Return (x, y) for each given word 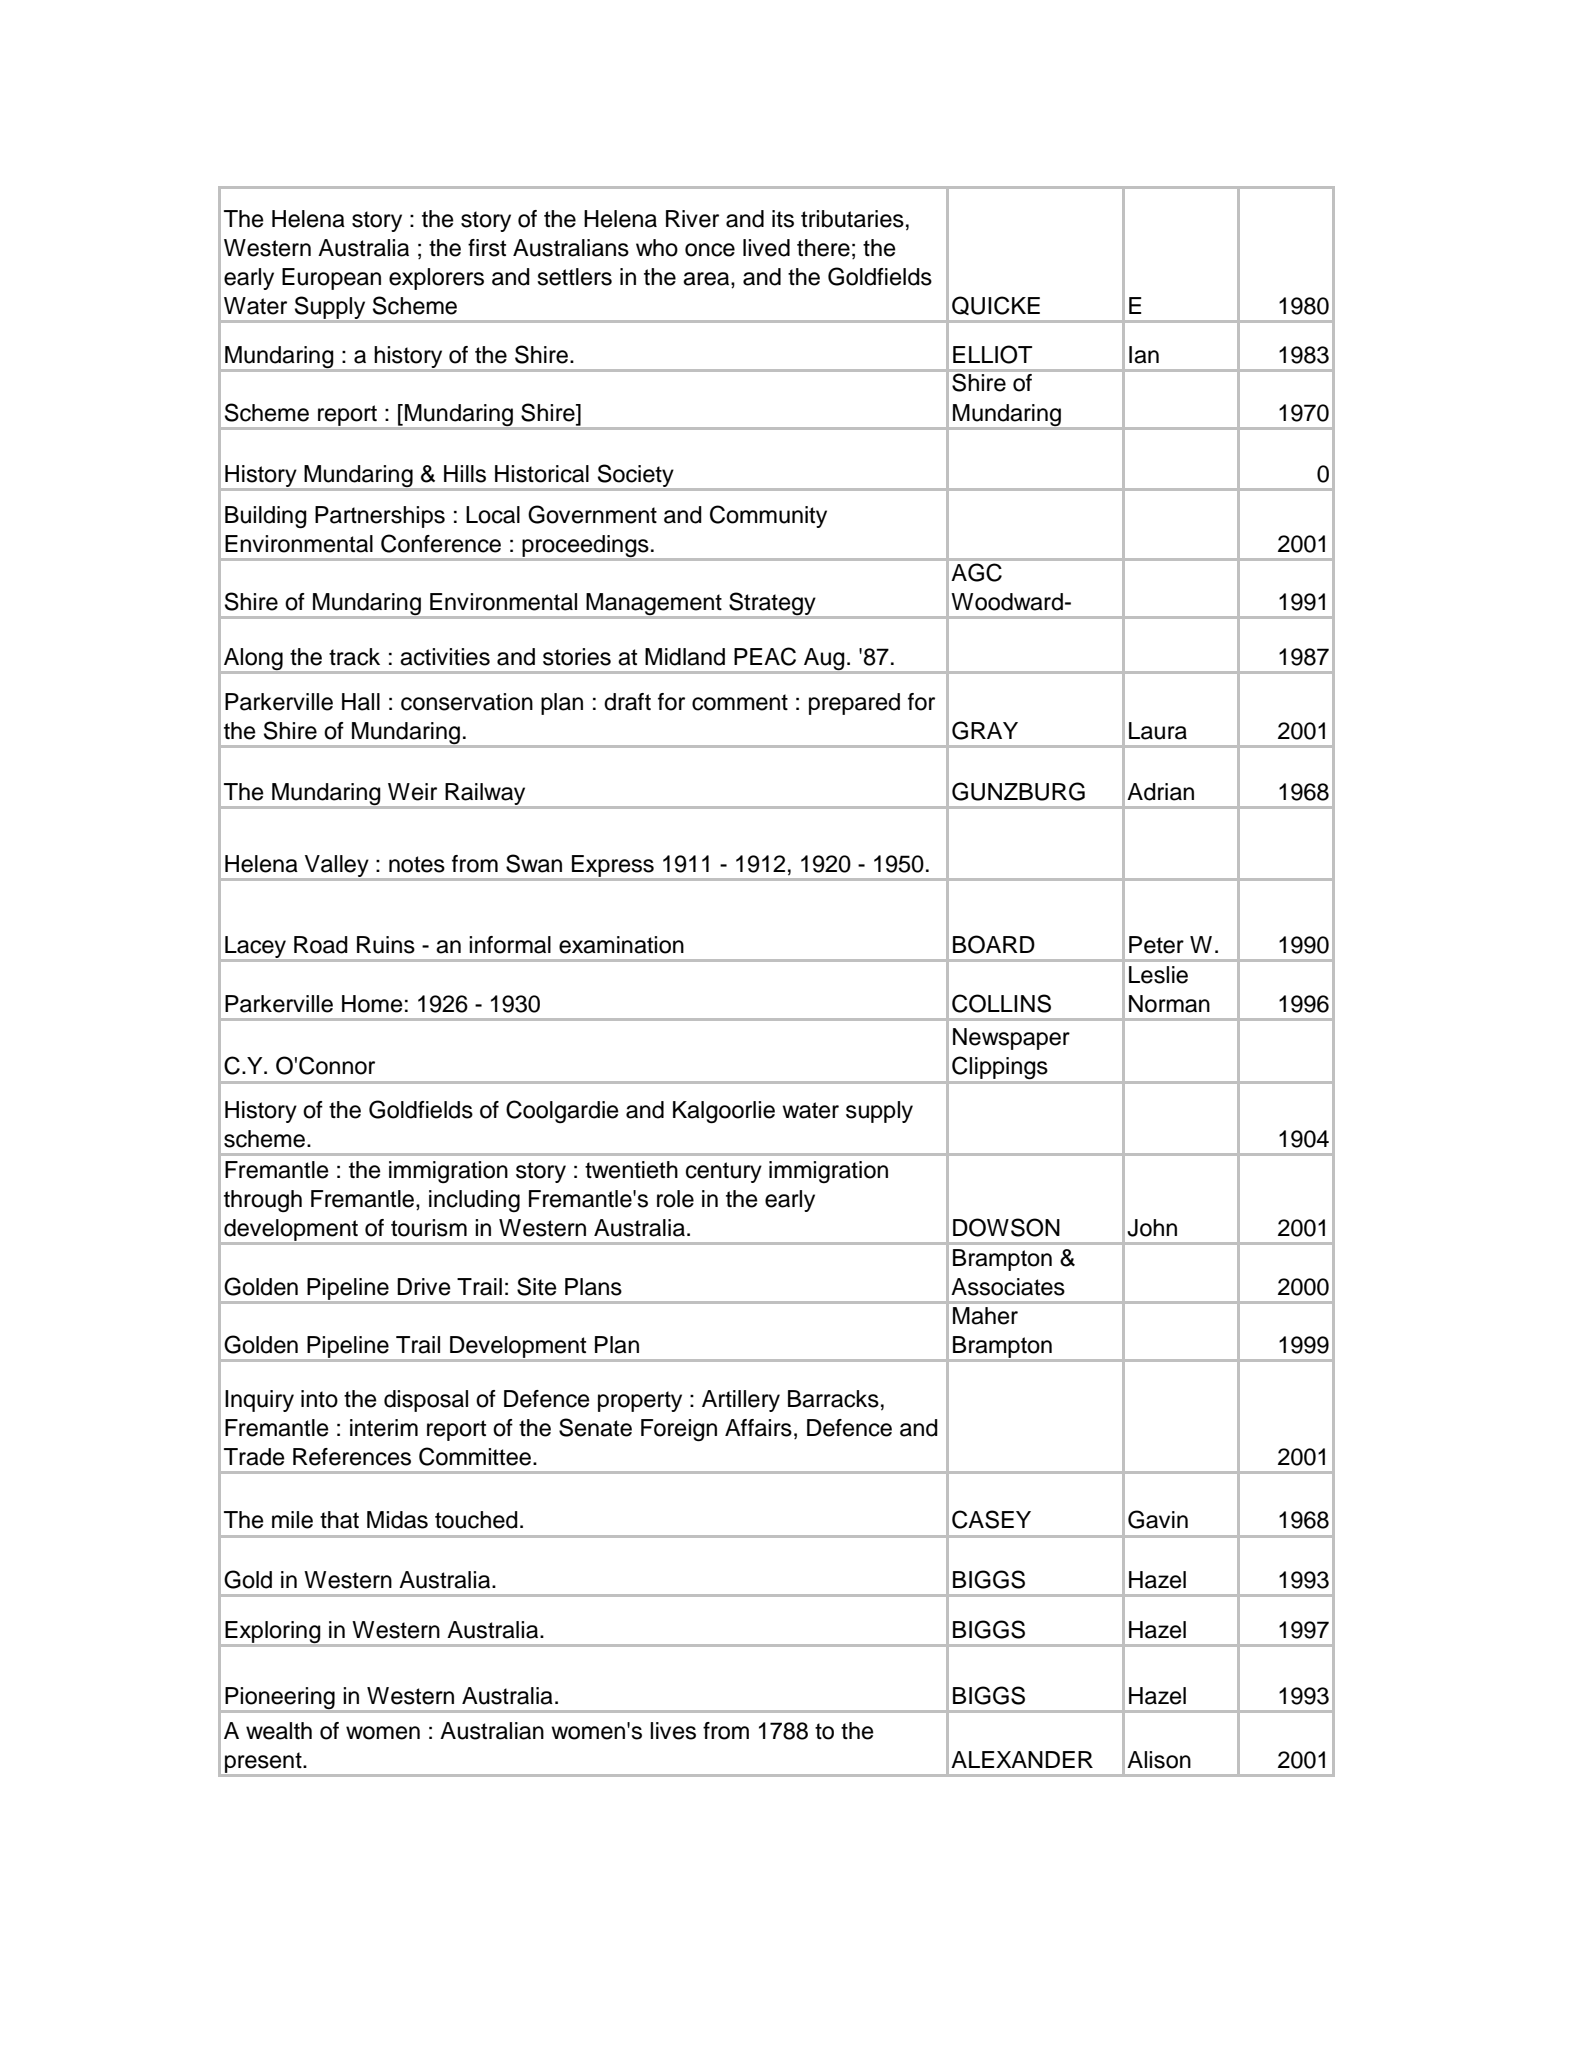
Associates (1008, 1287)
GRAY (985, 730)
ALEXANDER (1022, 1759)
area (707, 279)
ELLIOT (992, 354)
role (675, 1199)
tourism (429, 1228)
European (331, 279)
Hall (361, 702)
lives (673, 1731)
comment (740, 702)
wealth (279, 1731)
